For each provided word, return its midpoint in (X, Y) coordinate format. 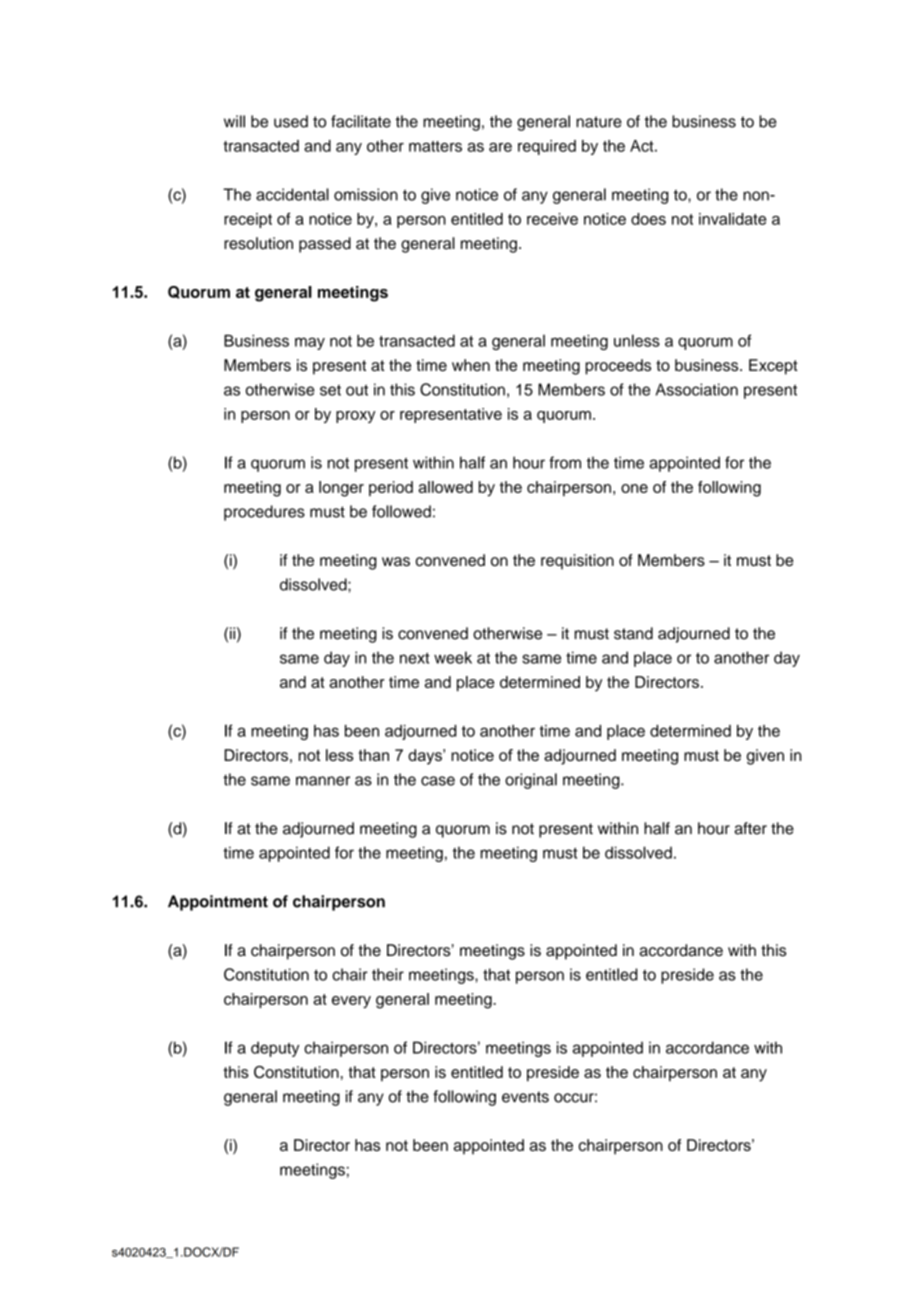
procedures (264, 513)
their (388, 974)
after (751, 828)
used (291, 121)
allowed (445, 487)
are (500, 147)
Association (697, 389)
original (531, 781)
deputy (275, 1049)
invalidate (732, 219)
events (525, 1097)
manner (323, 781)
